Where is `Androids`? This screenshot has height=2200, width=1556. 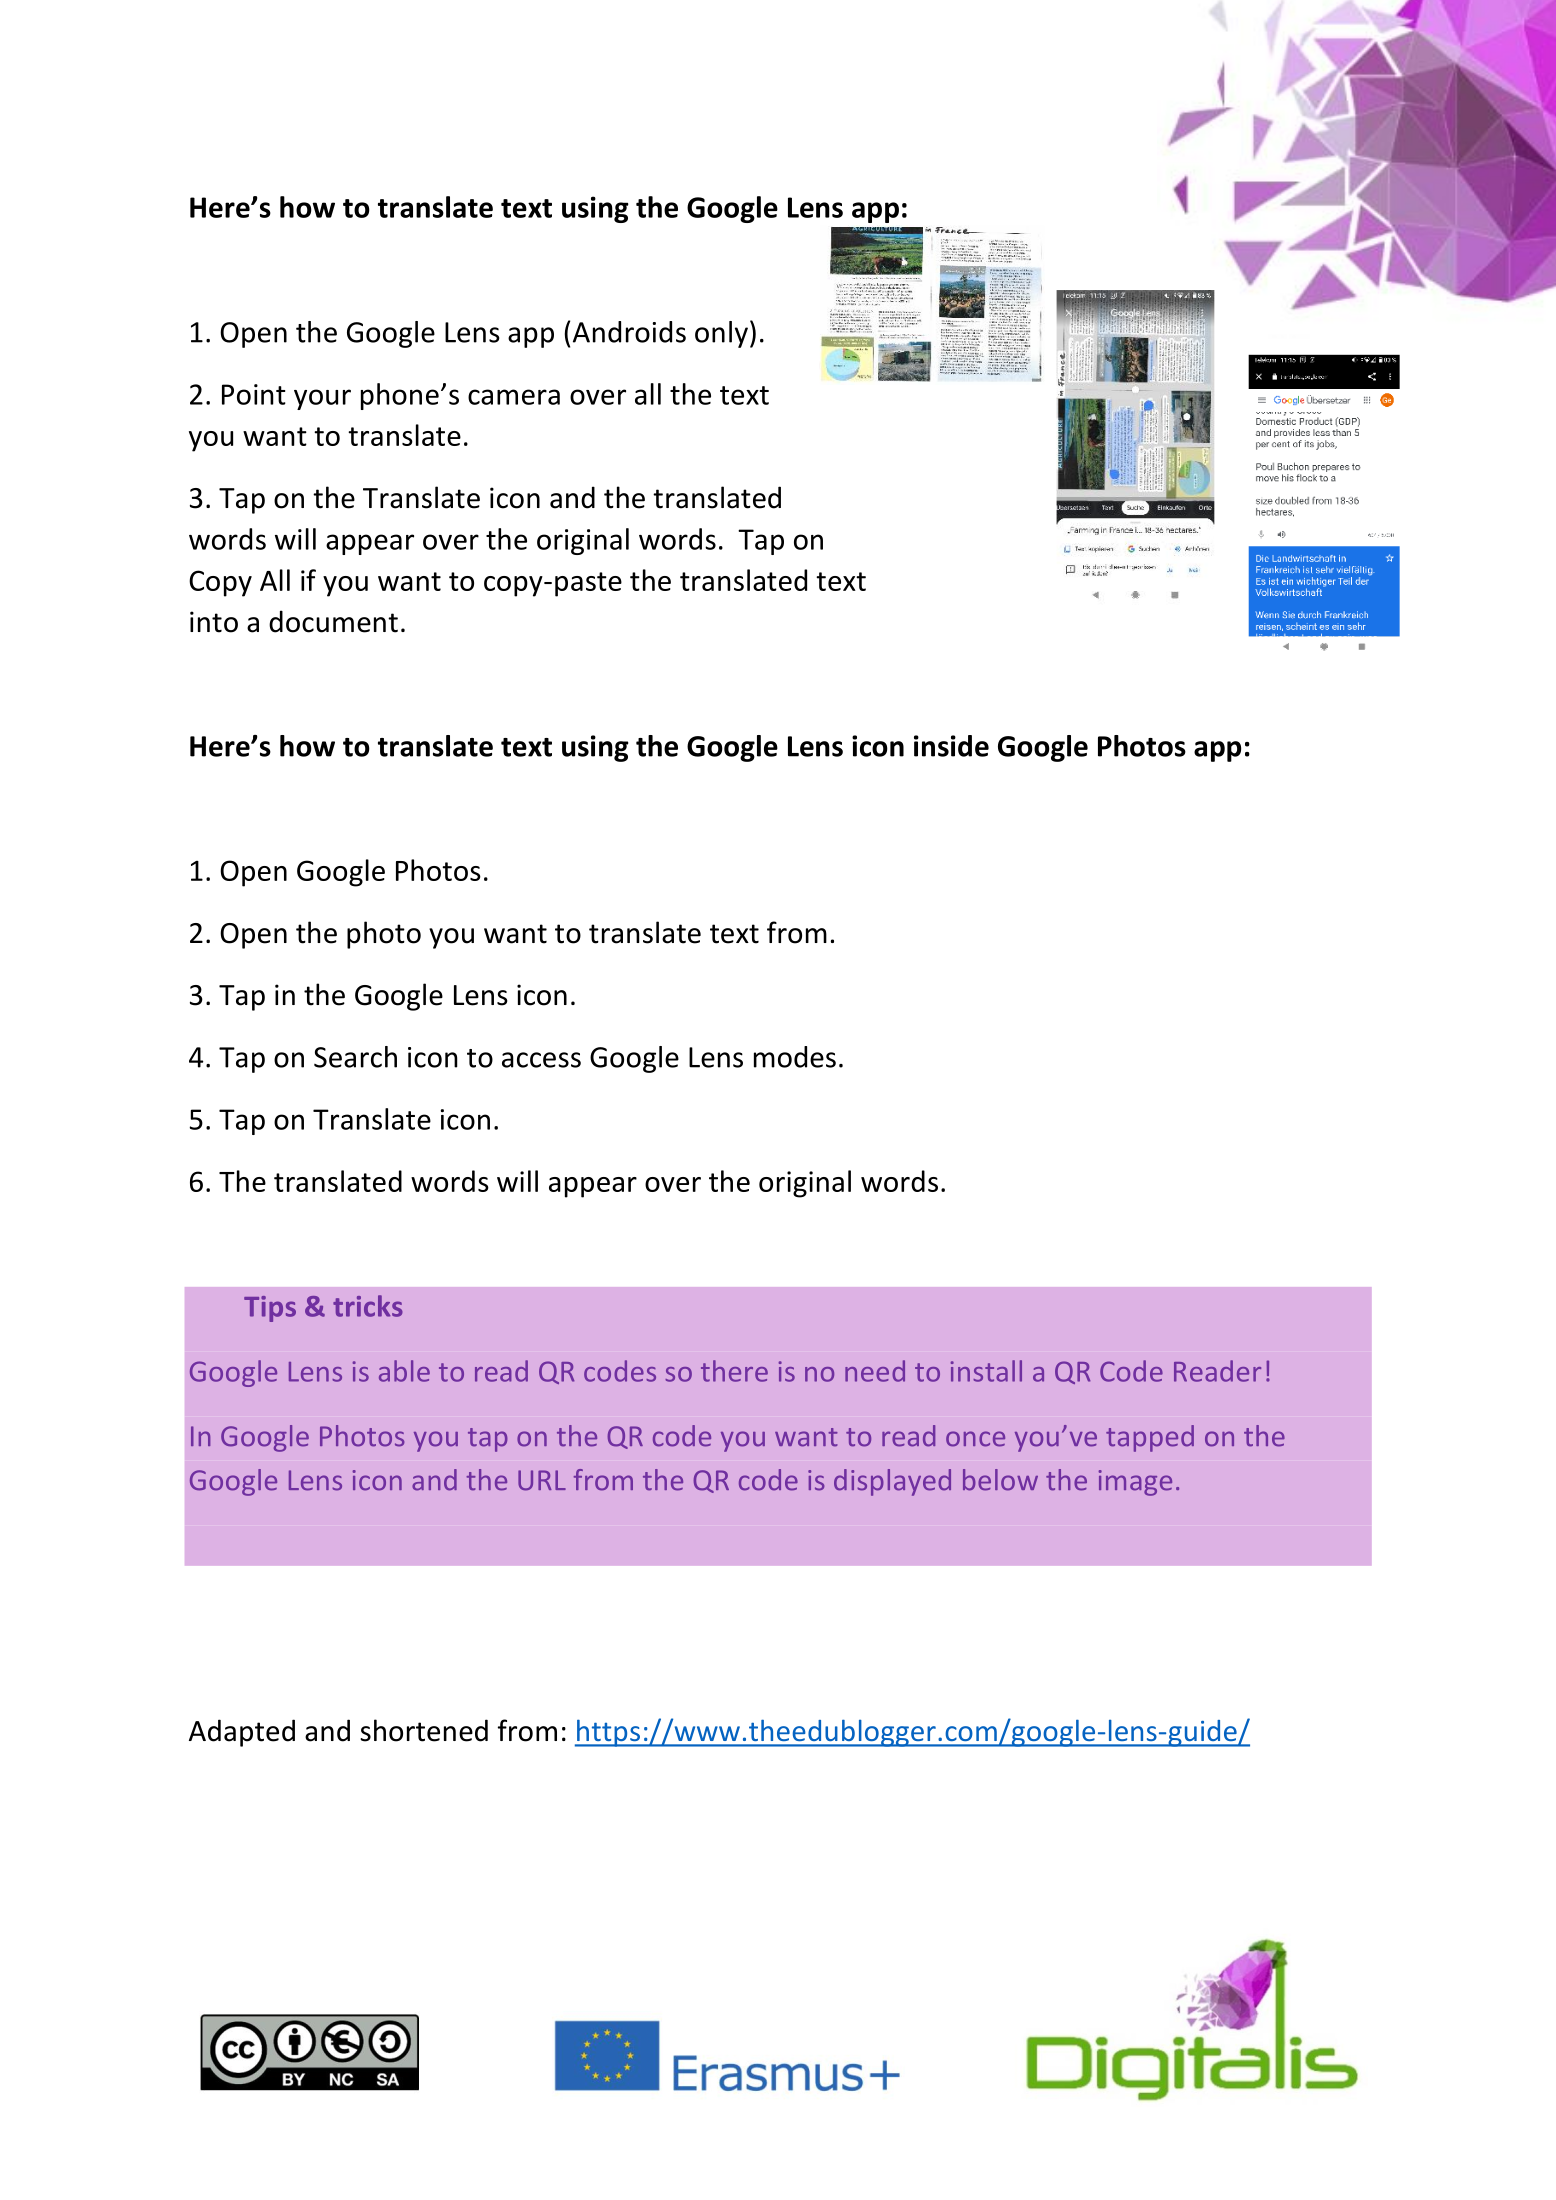 Androids is located at coordinates (629, 332).
